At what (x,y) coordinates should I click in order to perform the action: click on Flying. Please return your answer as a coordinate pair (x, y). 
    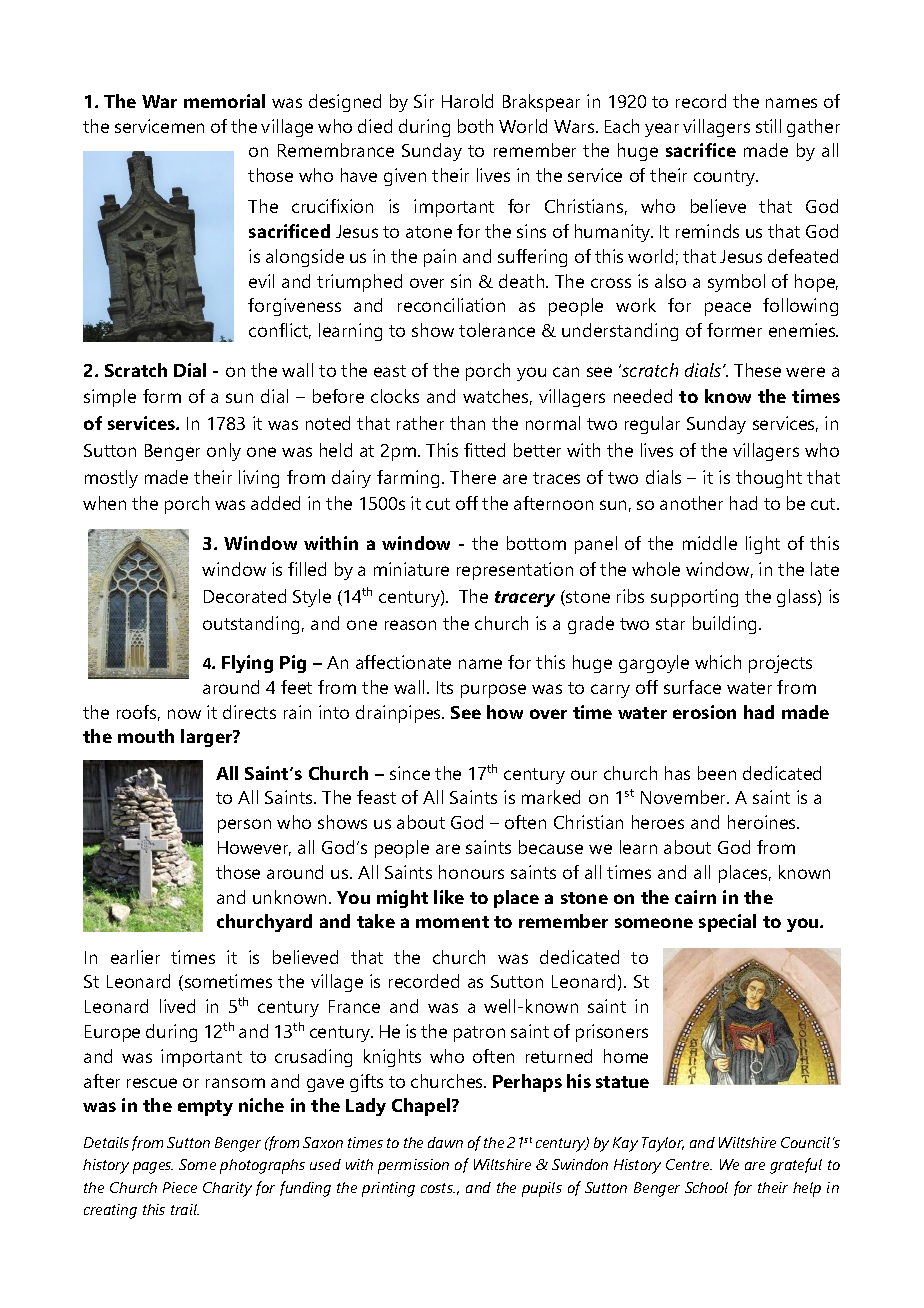
    Looking at the image, I should click on (247, 664).
